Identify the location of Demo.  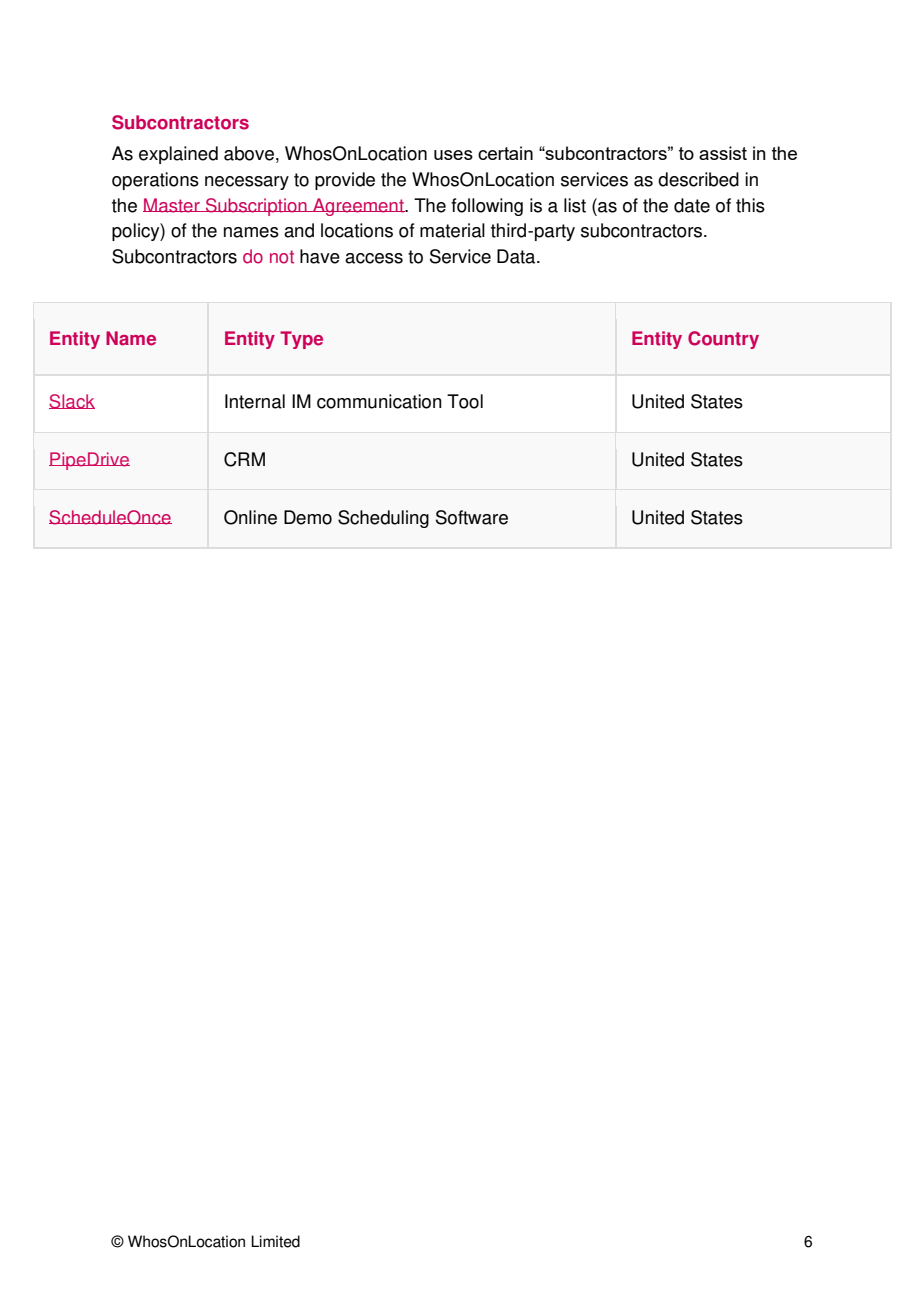
(308, 517).
